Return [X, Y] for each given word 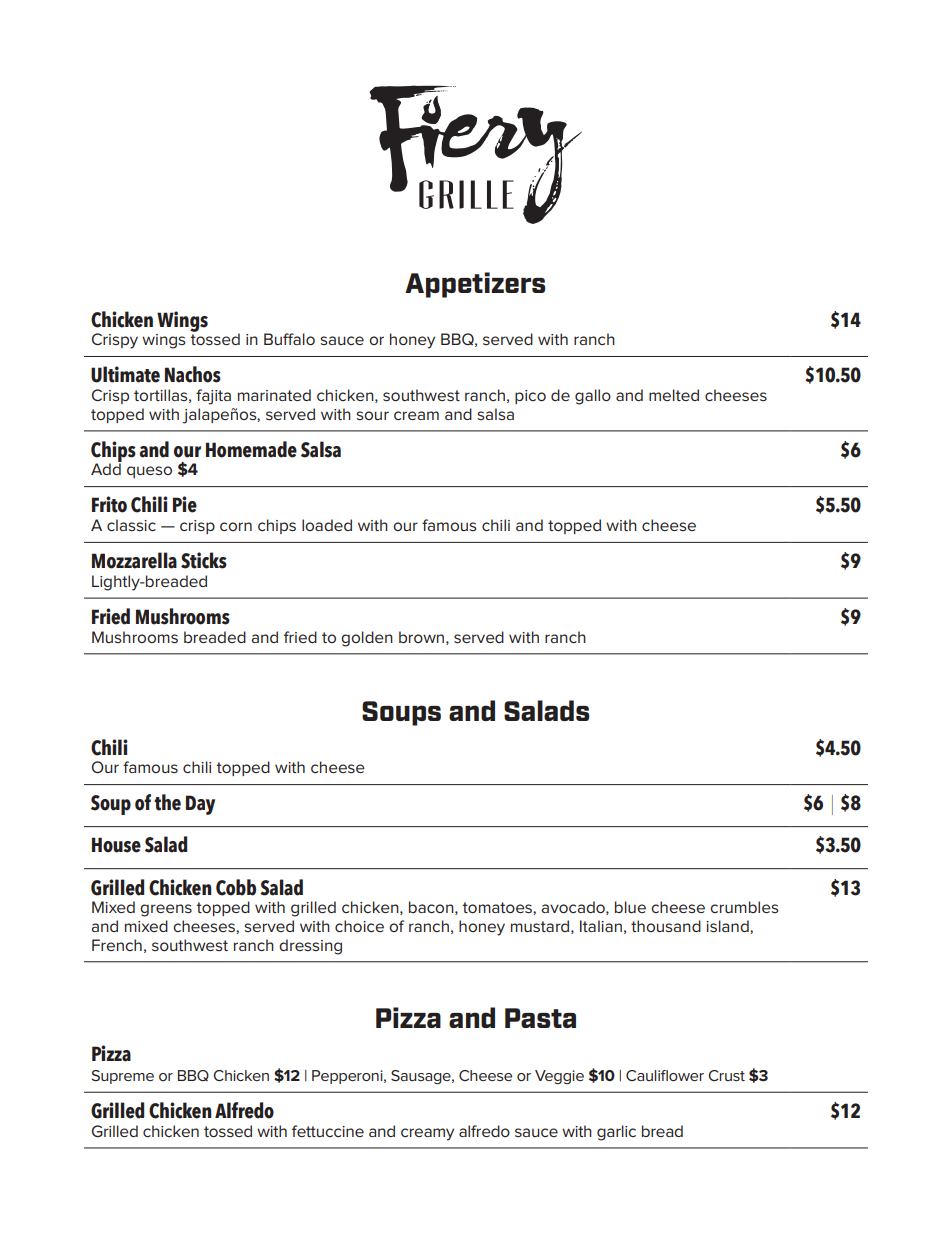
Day [200, 805]
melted [674, 395]
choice [359, 926]
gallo [593, 397]
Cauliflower [665, 1075]
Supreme [122, 1077]
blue [630, 907]
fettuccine [328, 1131]
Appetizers [475, 285]
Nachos [193, 374]
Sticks [204, 560]
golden [367, 639]
